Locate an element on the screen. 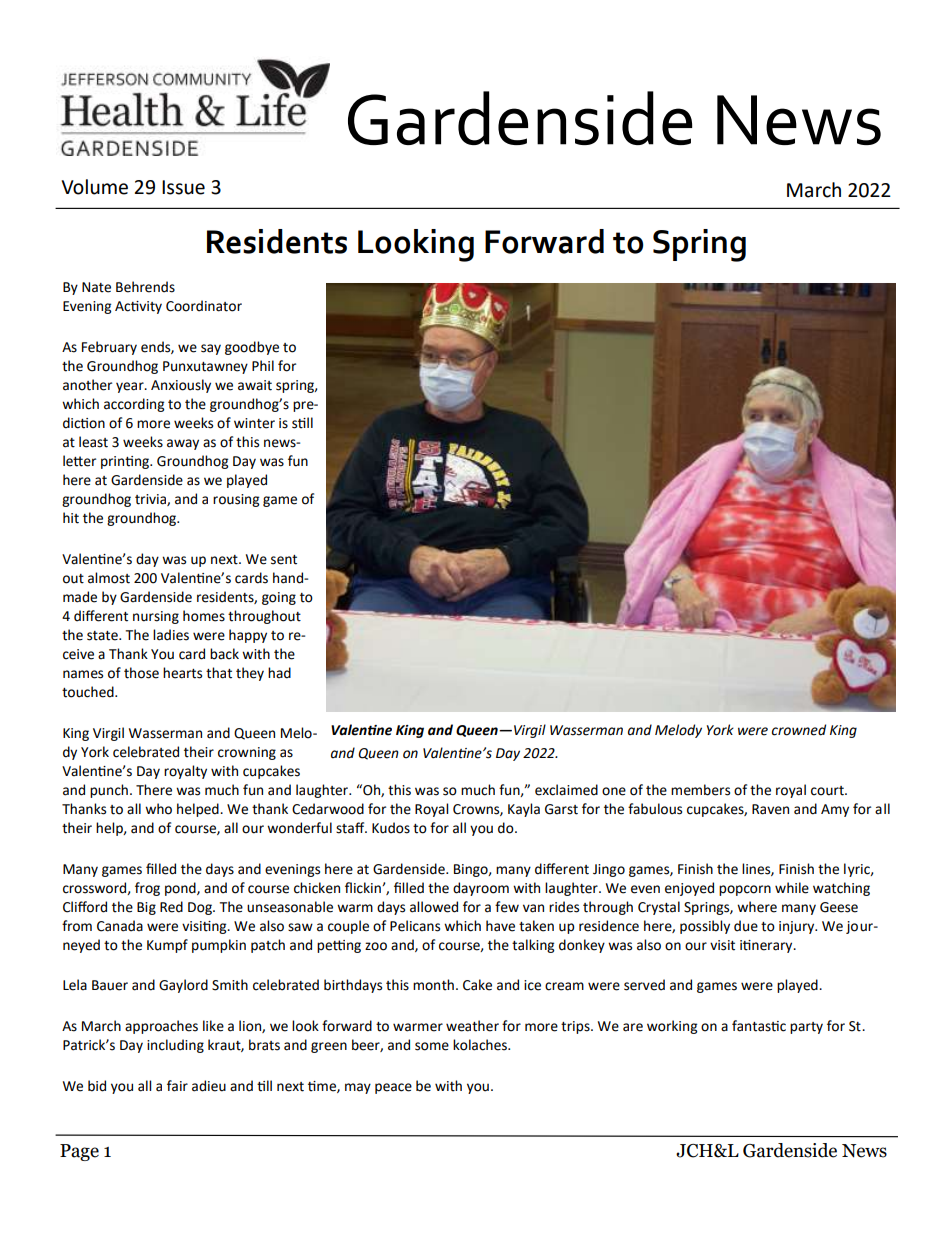 The width and height of the screenshot is (952, 1233). sent is located at coordinates (284, 560).
